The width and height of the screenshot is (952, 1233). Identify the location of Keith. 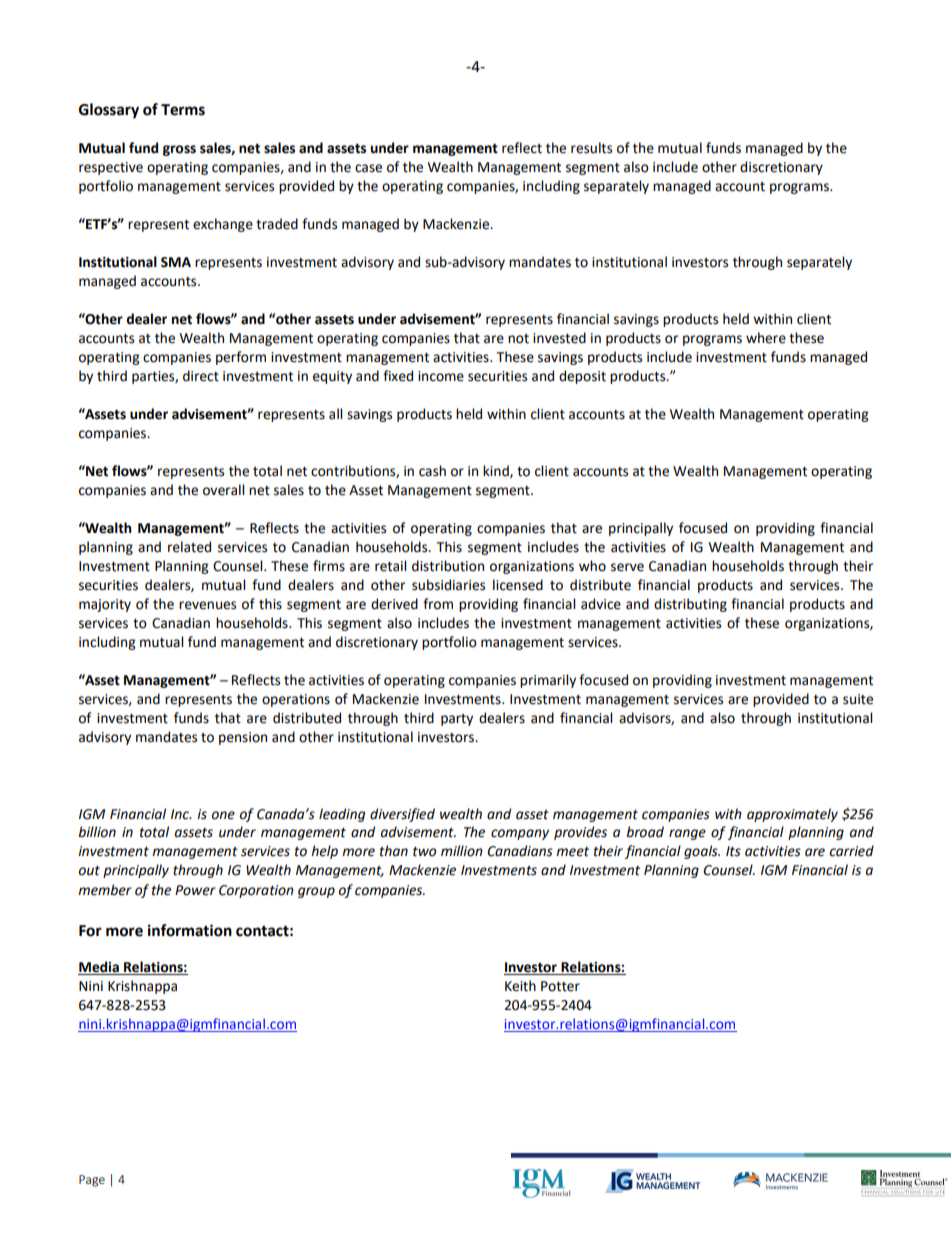
(520, 986).
